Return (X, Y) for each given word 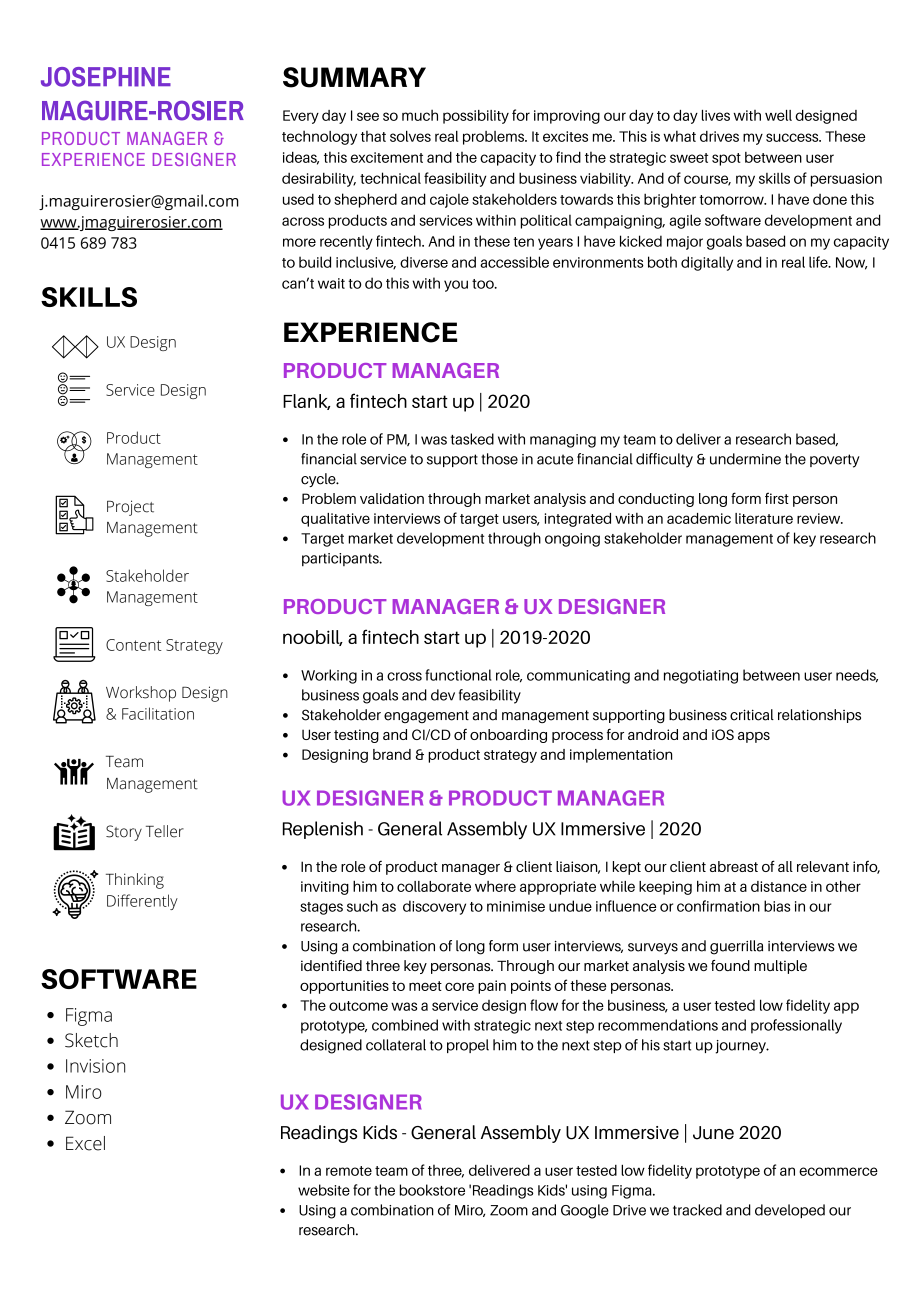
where (495, 886)
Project (130, 508)
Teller (165, 831)
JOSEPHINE (106, 77)
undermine (745, 459)
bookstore (432, 1190)
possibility (476, 117)
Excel (85, 1143)
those (499, 459)
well (778, 115)
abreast (734, 866)
